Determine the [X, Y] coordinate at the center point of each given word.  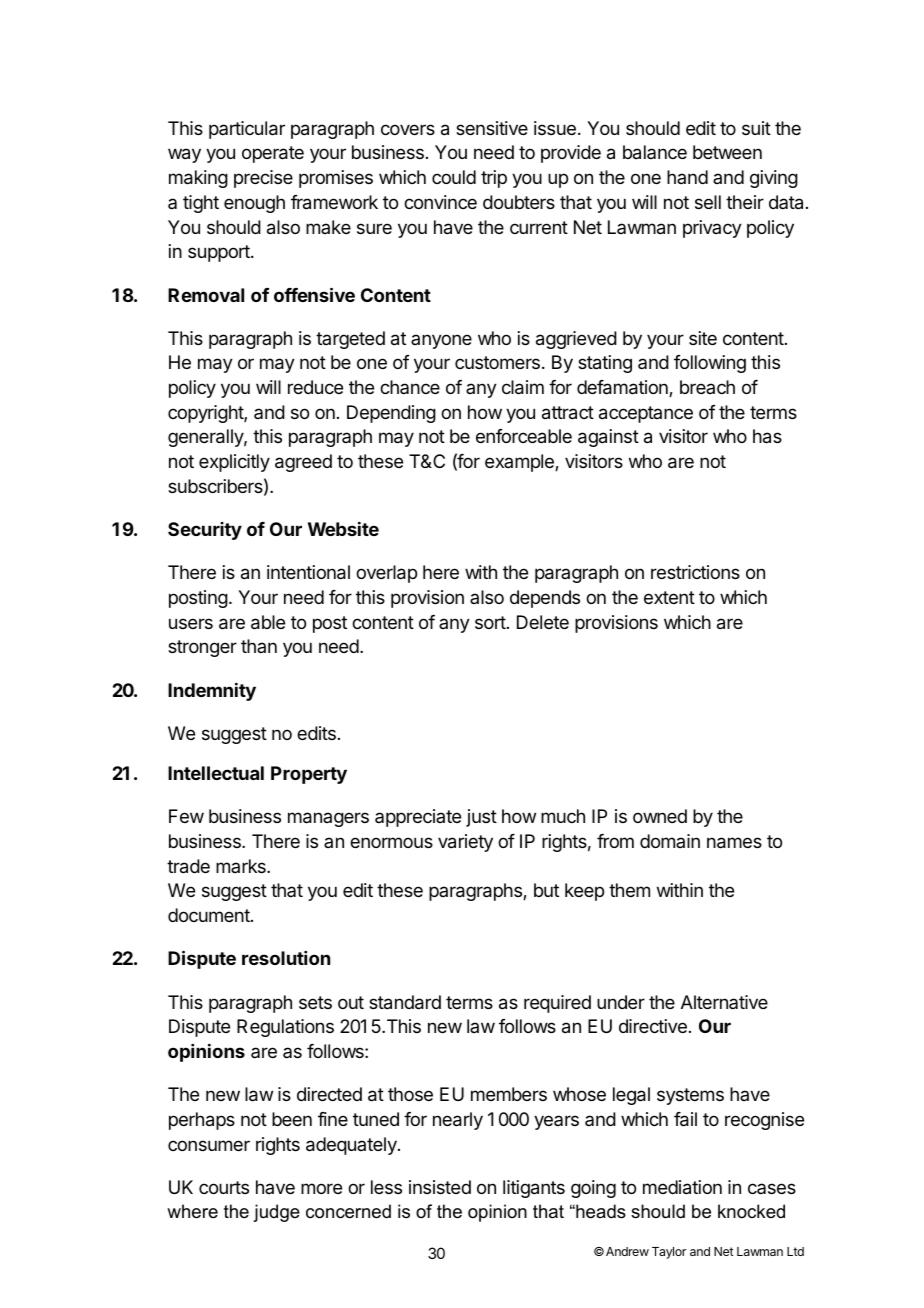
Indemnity [212, 692]
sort [490, 622]
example [520, 463]
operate [273, 154]
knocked [751, 1211]
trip [494, 179]
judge [276, 1213]
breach [707, 387]
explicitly [234, 463]
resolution [286, 958]
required [557, 1004]
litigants [534, 1189]
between [727, 152]
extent [669, 597]
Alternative [724, 1002]
